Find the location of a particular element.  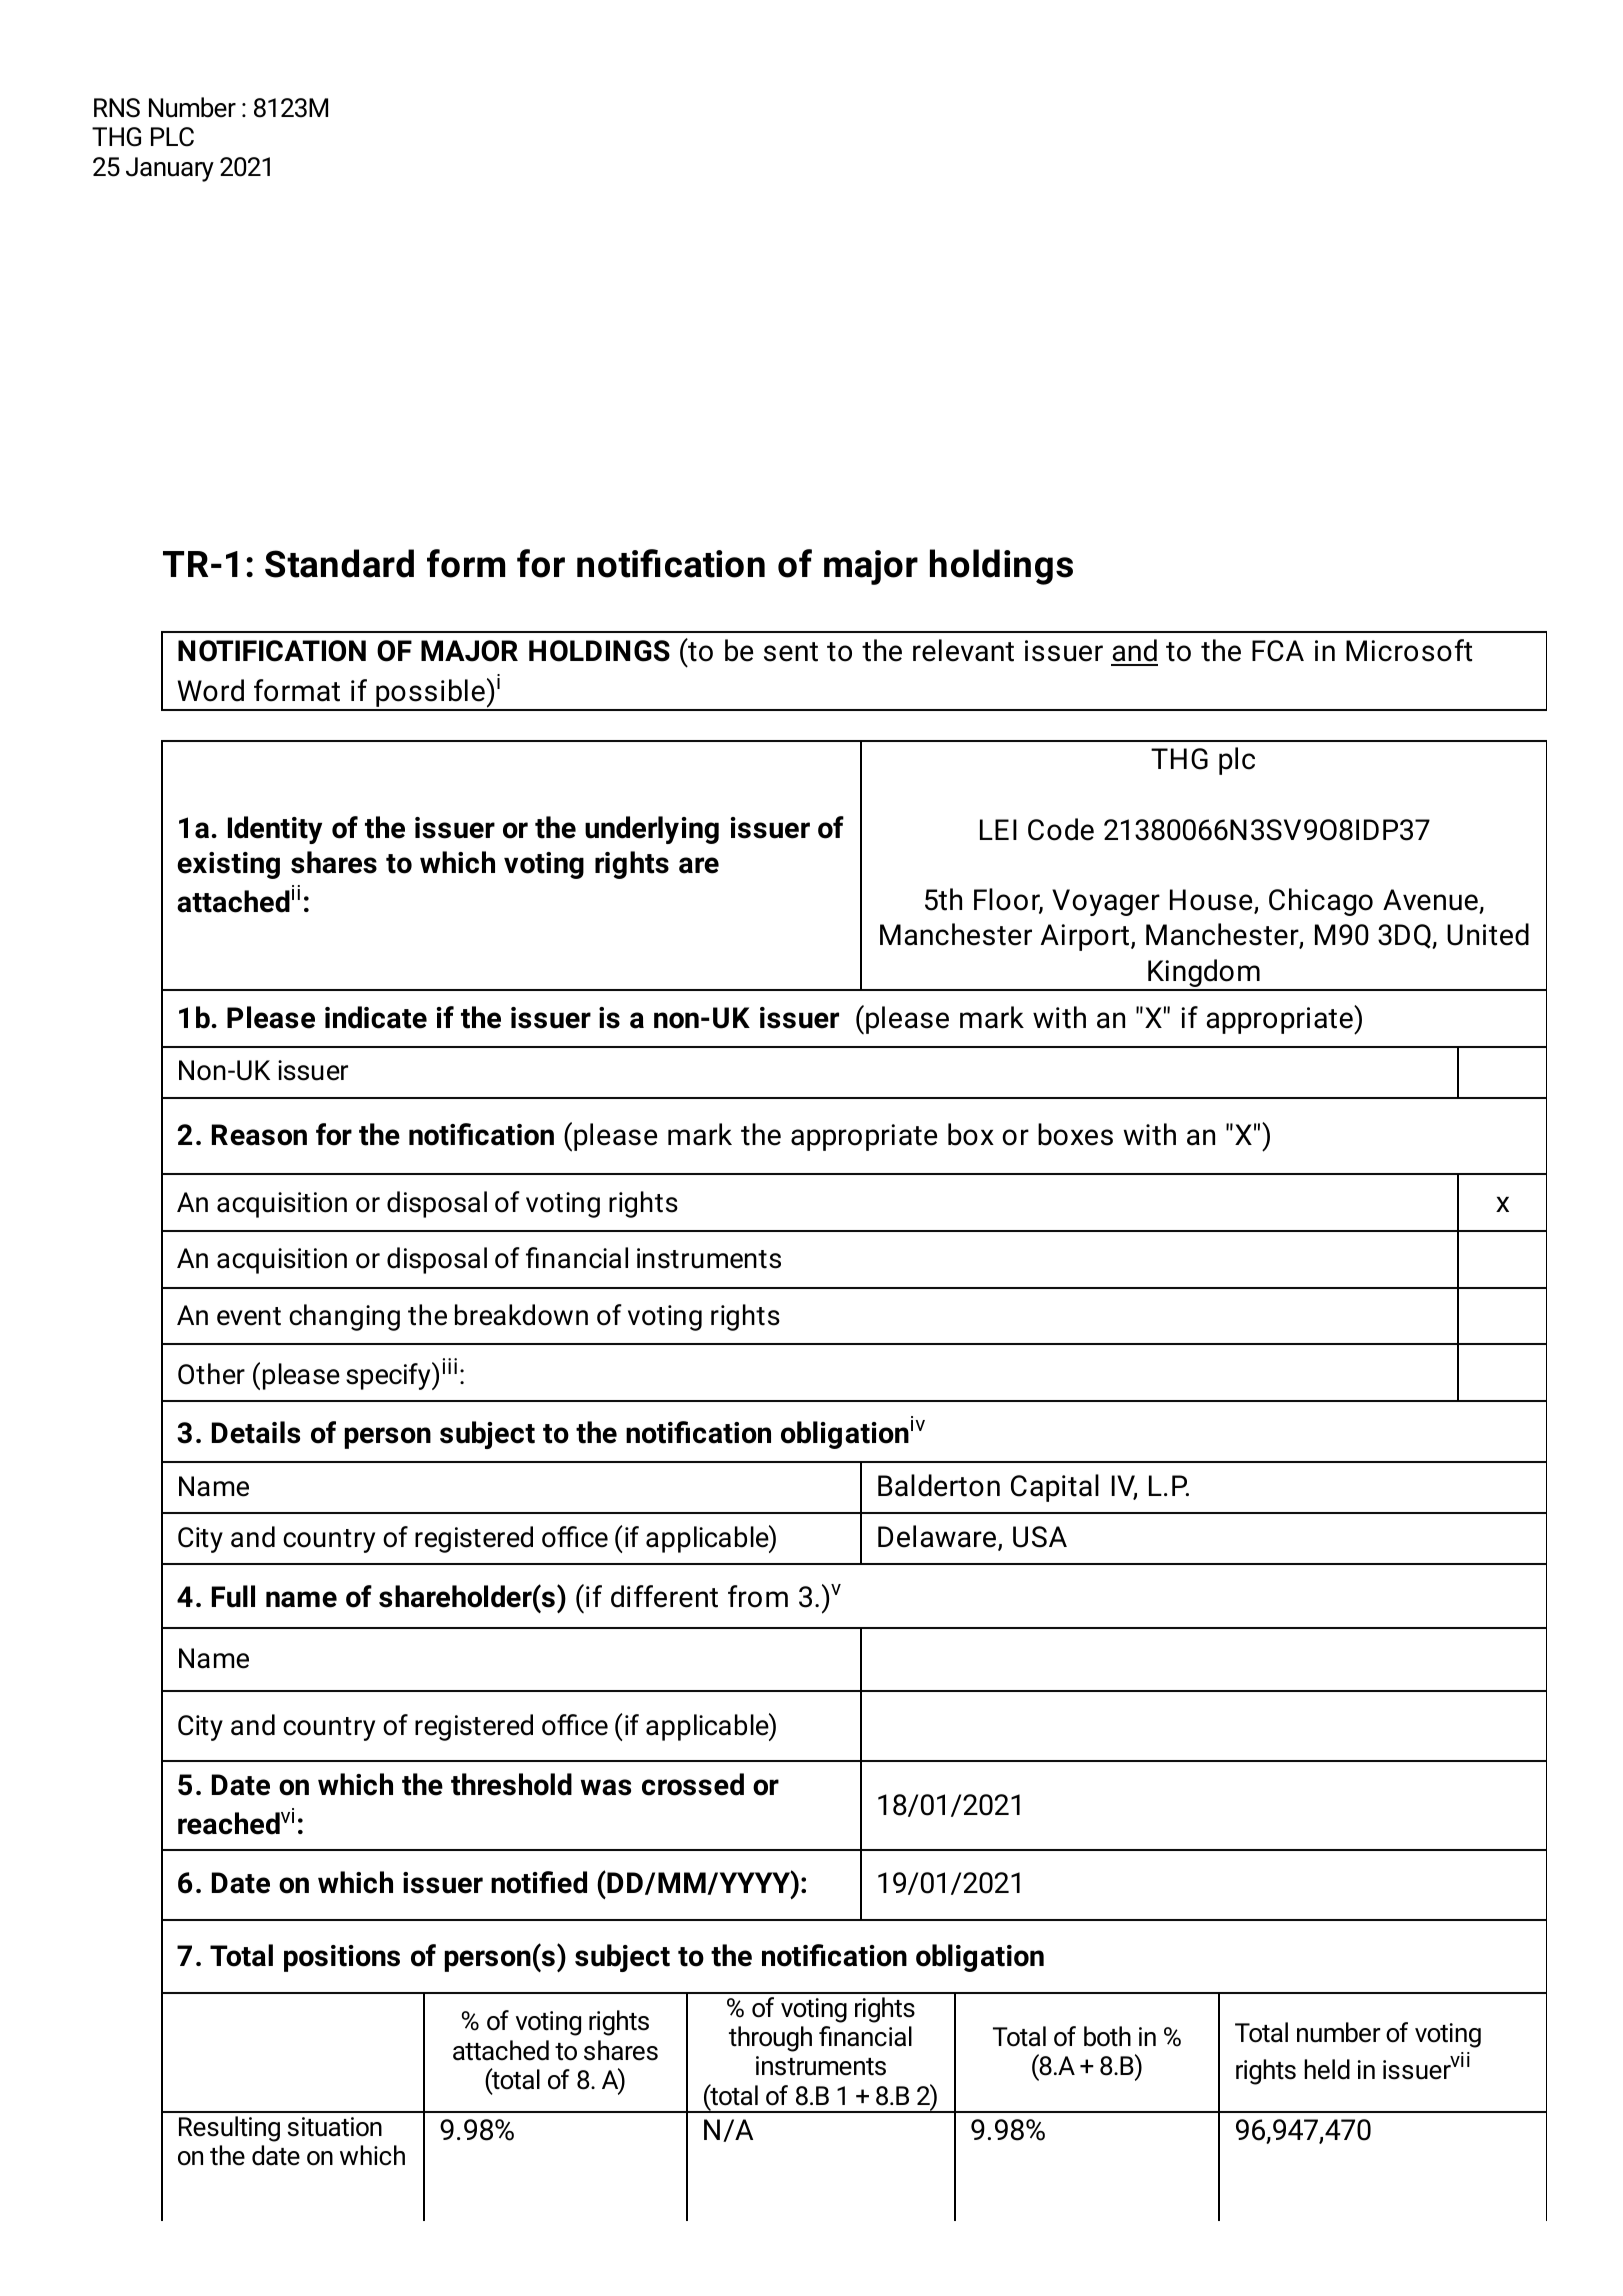

Microsoft is located at coordinates (1409, 650).
